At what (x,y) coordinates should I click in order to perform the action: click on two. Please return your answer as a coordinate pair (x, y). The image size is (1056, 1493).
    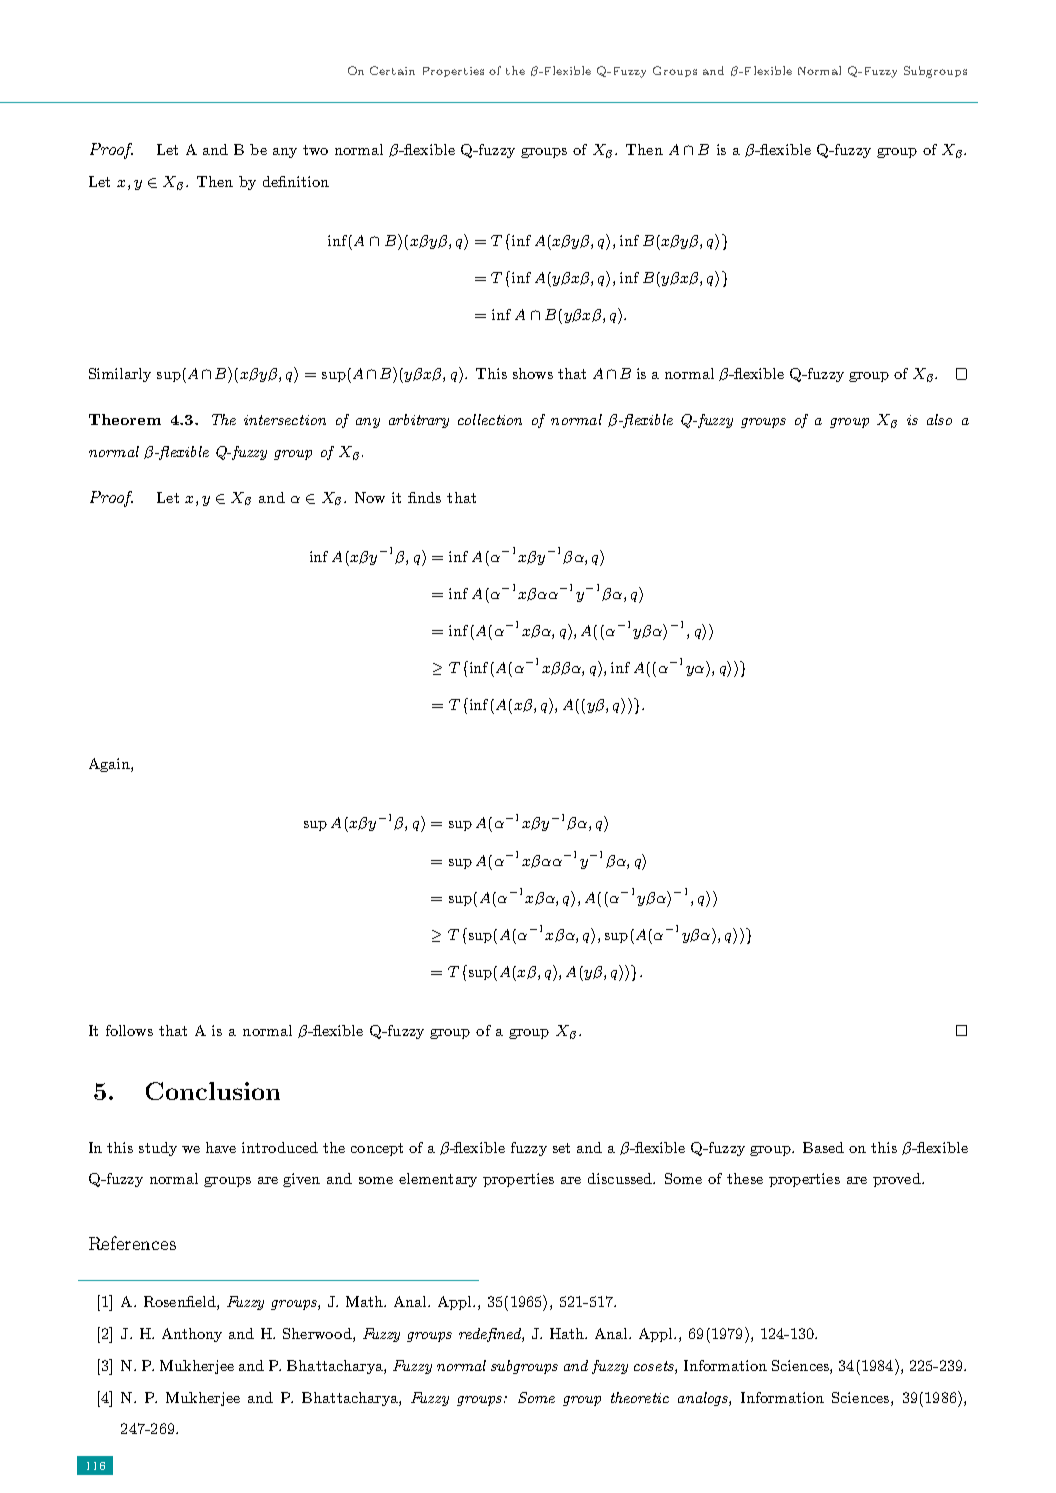
    Looking at the image, I should click on (315, 150).
